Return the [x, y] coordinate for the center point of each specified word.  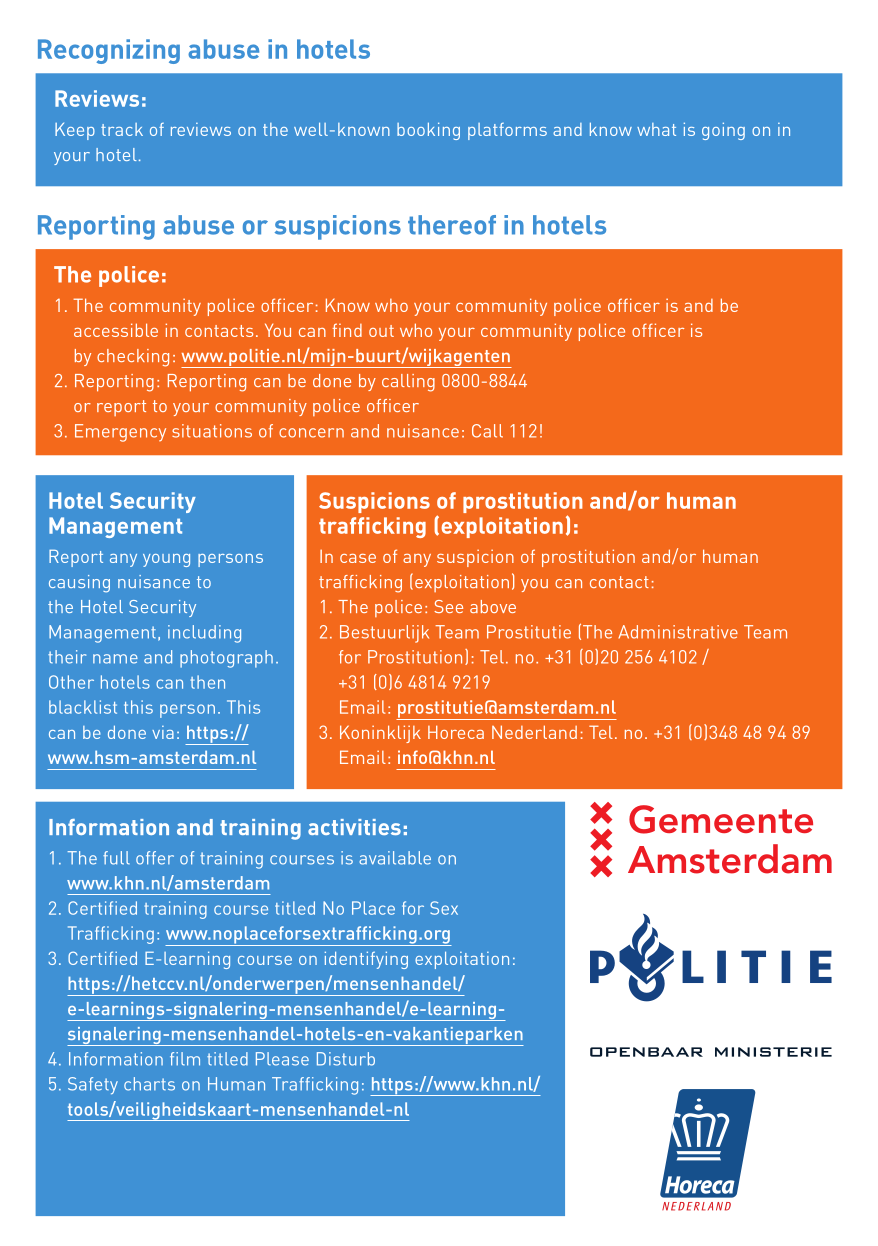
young [166, 560]
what [656, 129]
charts [149, 1084]
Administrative [678, 632]
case [358, 558]
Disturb [346, 1059]
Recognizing [109, 51]
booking [428, 131]
